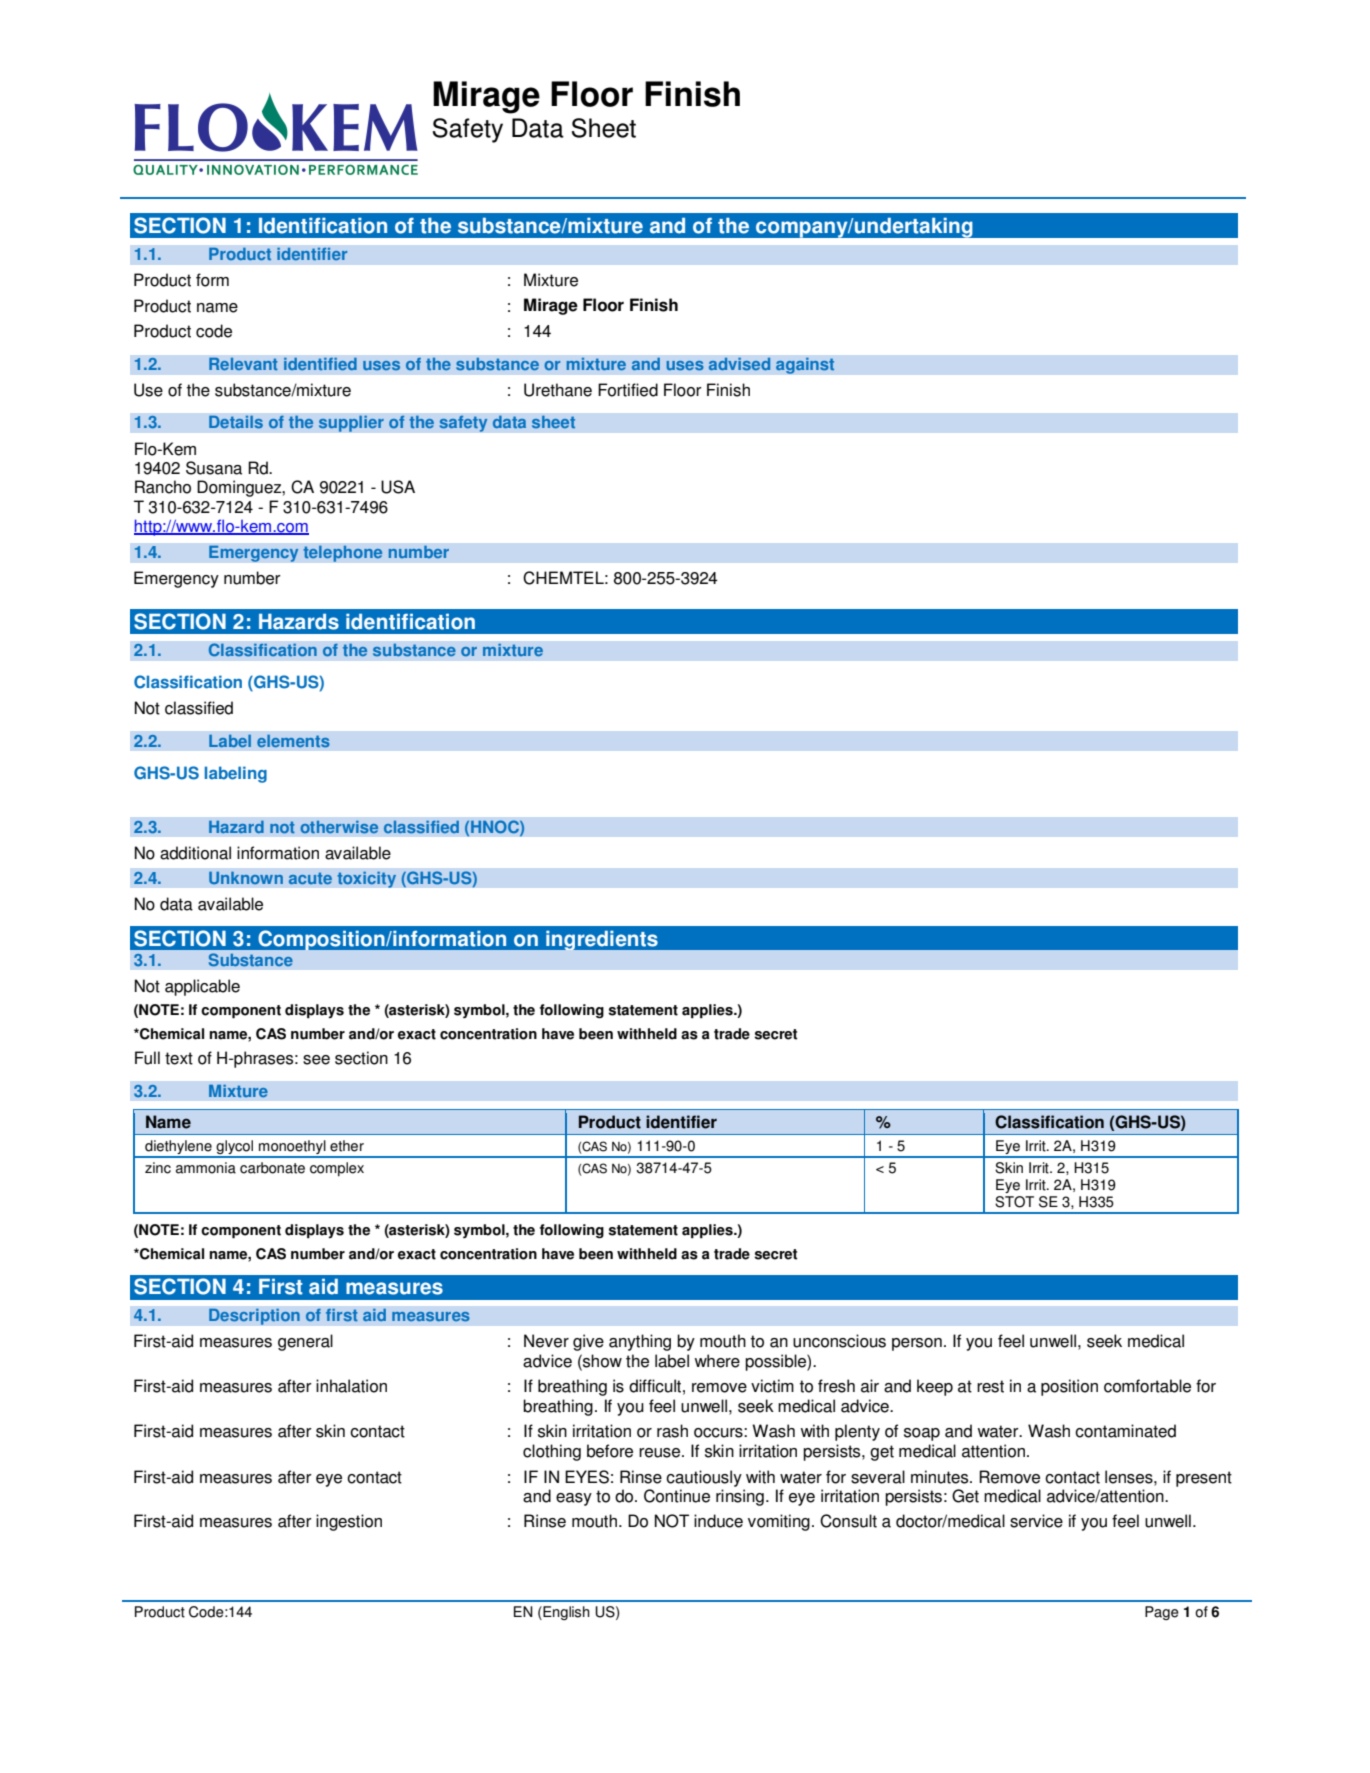  I want to click on Fortified, so click(628, 390).
